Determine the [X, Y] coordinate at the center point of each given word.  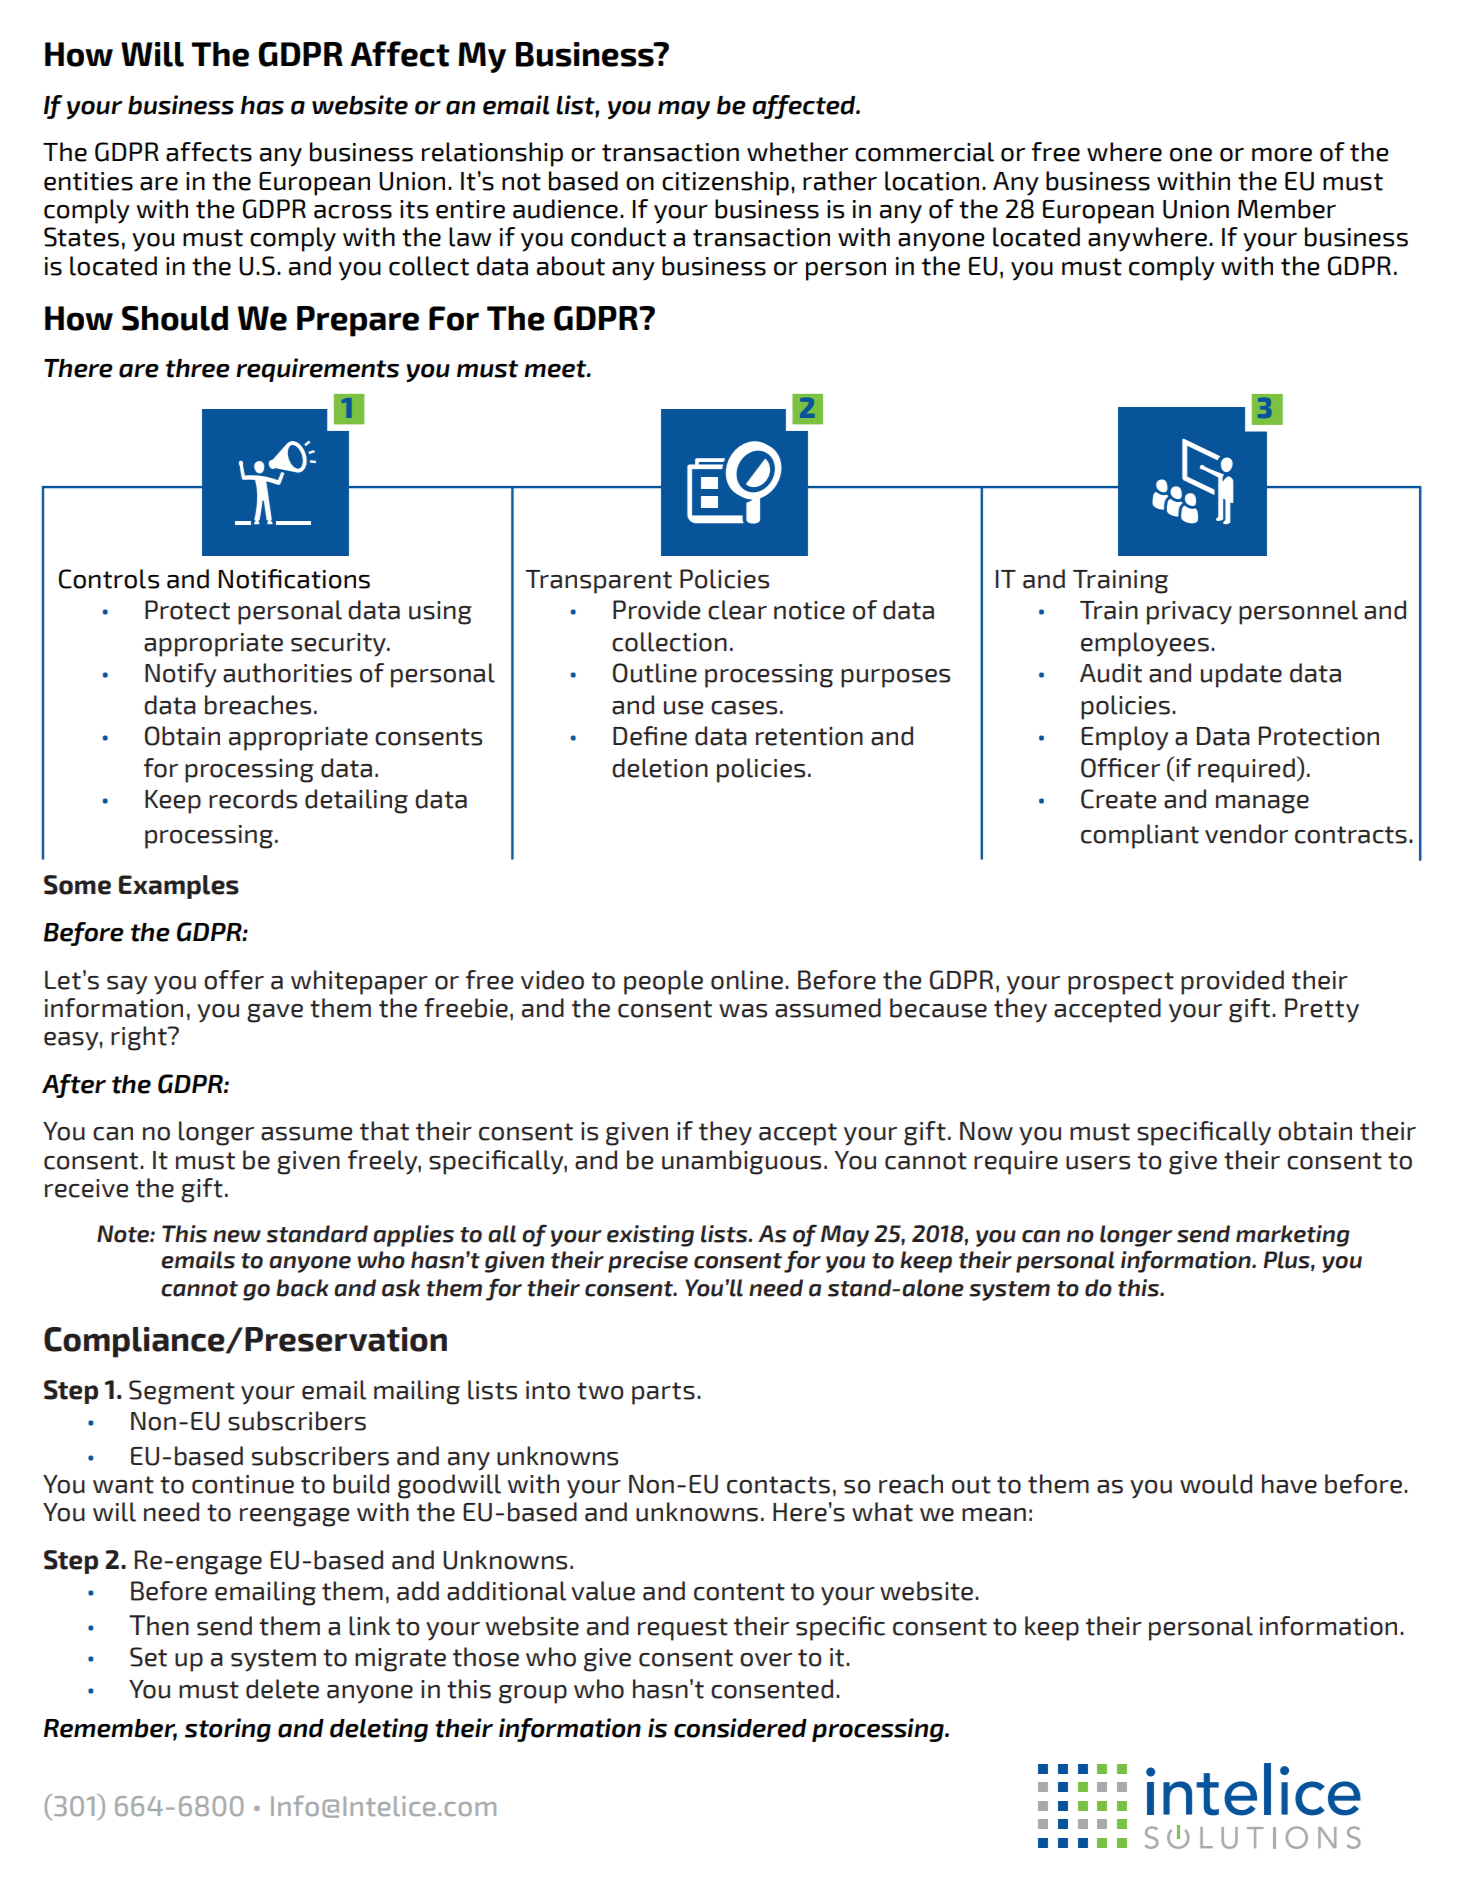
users [1098, 1163]
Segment [182, 1392]
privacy [1189, 613]
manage [1262, 804]
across [353, 212]
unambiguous [741, 1162]
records [253, 799]
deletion [660, 768]
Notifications [294, 579]
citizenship [725, 183]
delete [282, 1689]
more [1282, 155]
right [140, 1038]
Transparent [599, 582]
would [1216, 1484]
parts [663, 1393]
